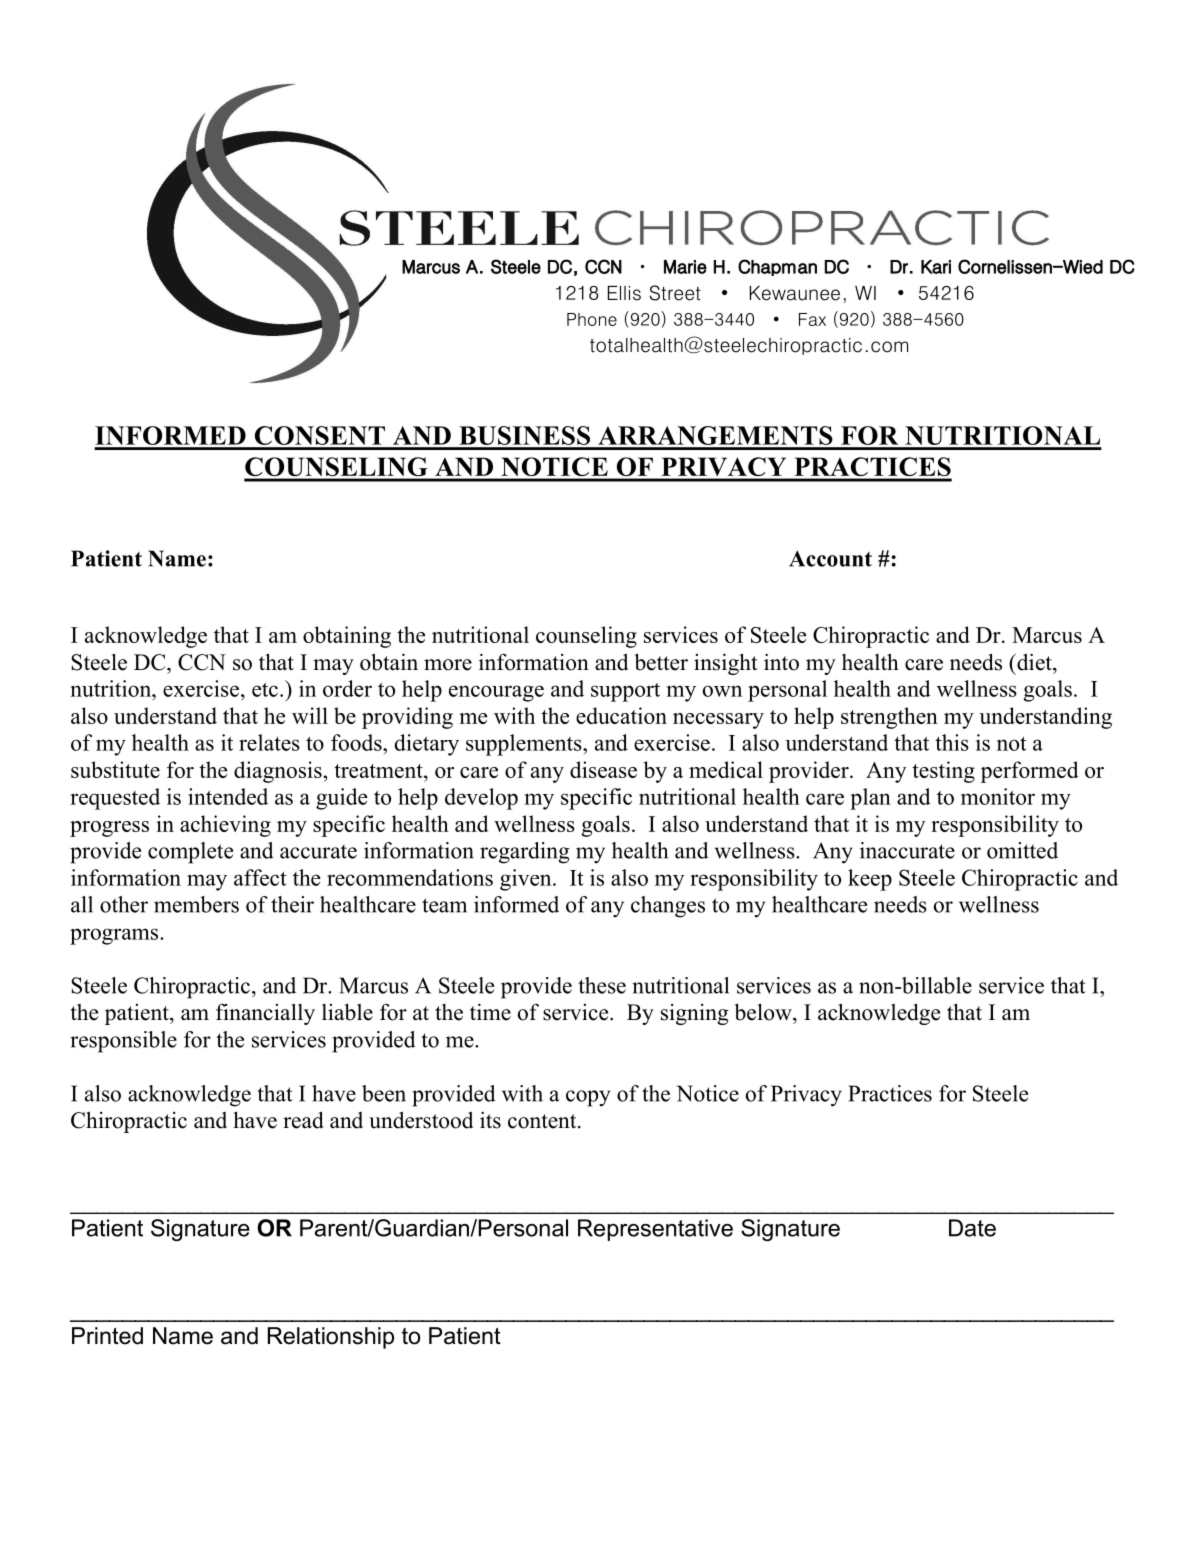 This screenshot has height=1547, width=1196. I want to click on Printed, so click(107, 1336).
